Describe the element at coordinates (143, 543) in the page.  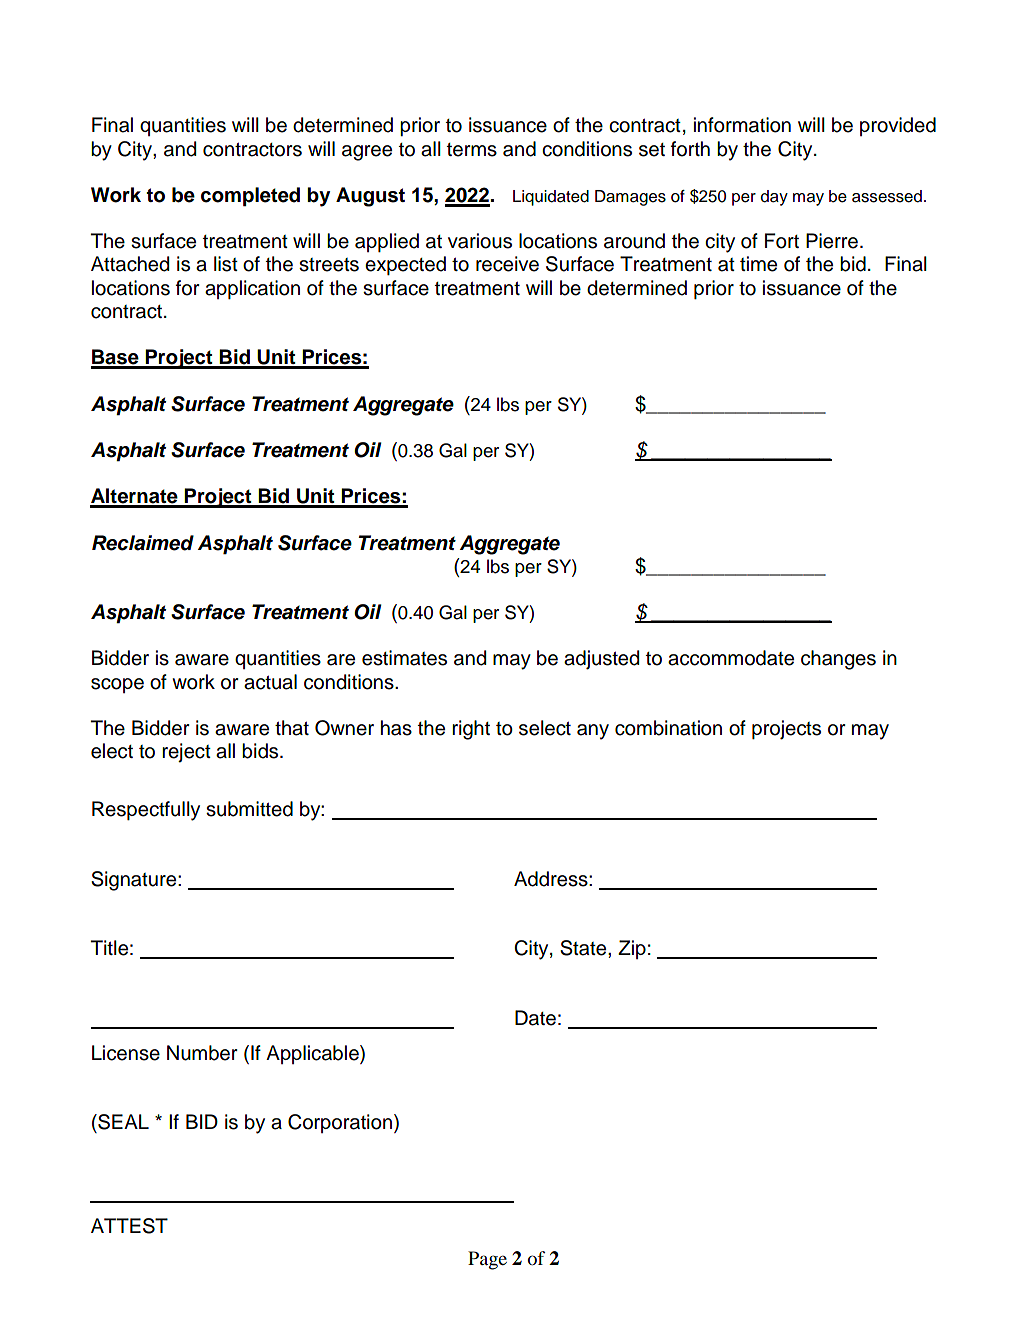
I see `Reclaimed` at that location.
